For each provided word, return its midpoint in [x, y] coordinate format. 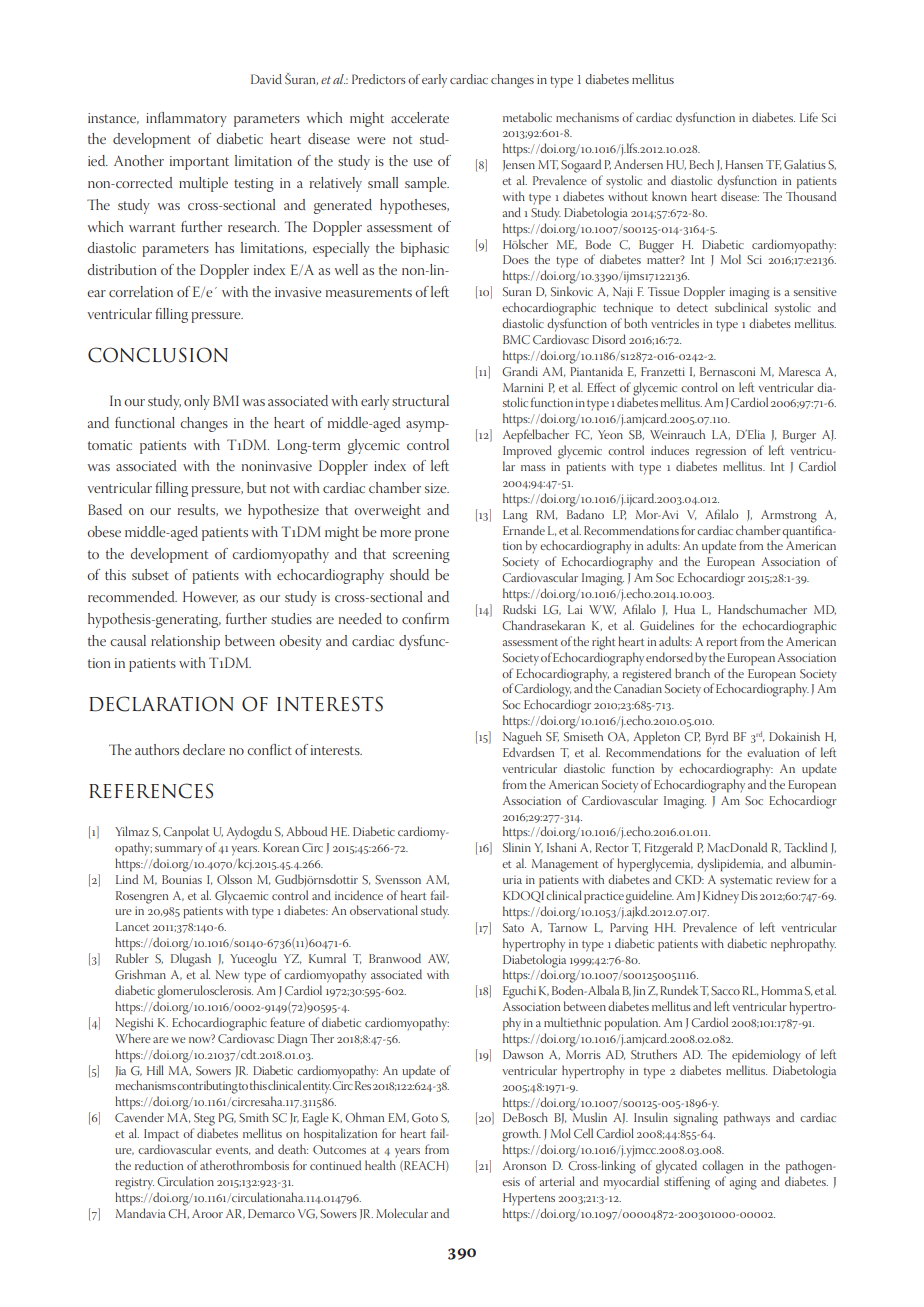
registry [134, 1183]
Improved [527, 452]
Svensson [398, 880]
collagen [722, 1167]
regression [721, 453]
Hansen [744, 164]
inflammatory [186, 119]
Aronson [524, 1165]
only [197, 402]
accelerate [420, 117]
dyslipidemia [730, 865]
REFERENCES [151, 791]
